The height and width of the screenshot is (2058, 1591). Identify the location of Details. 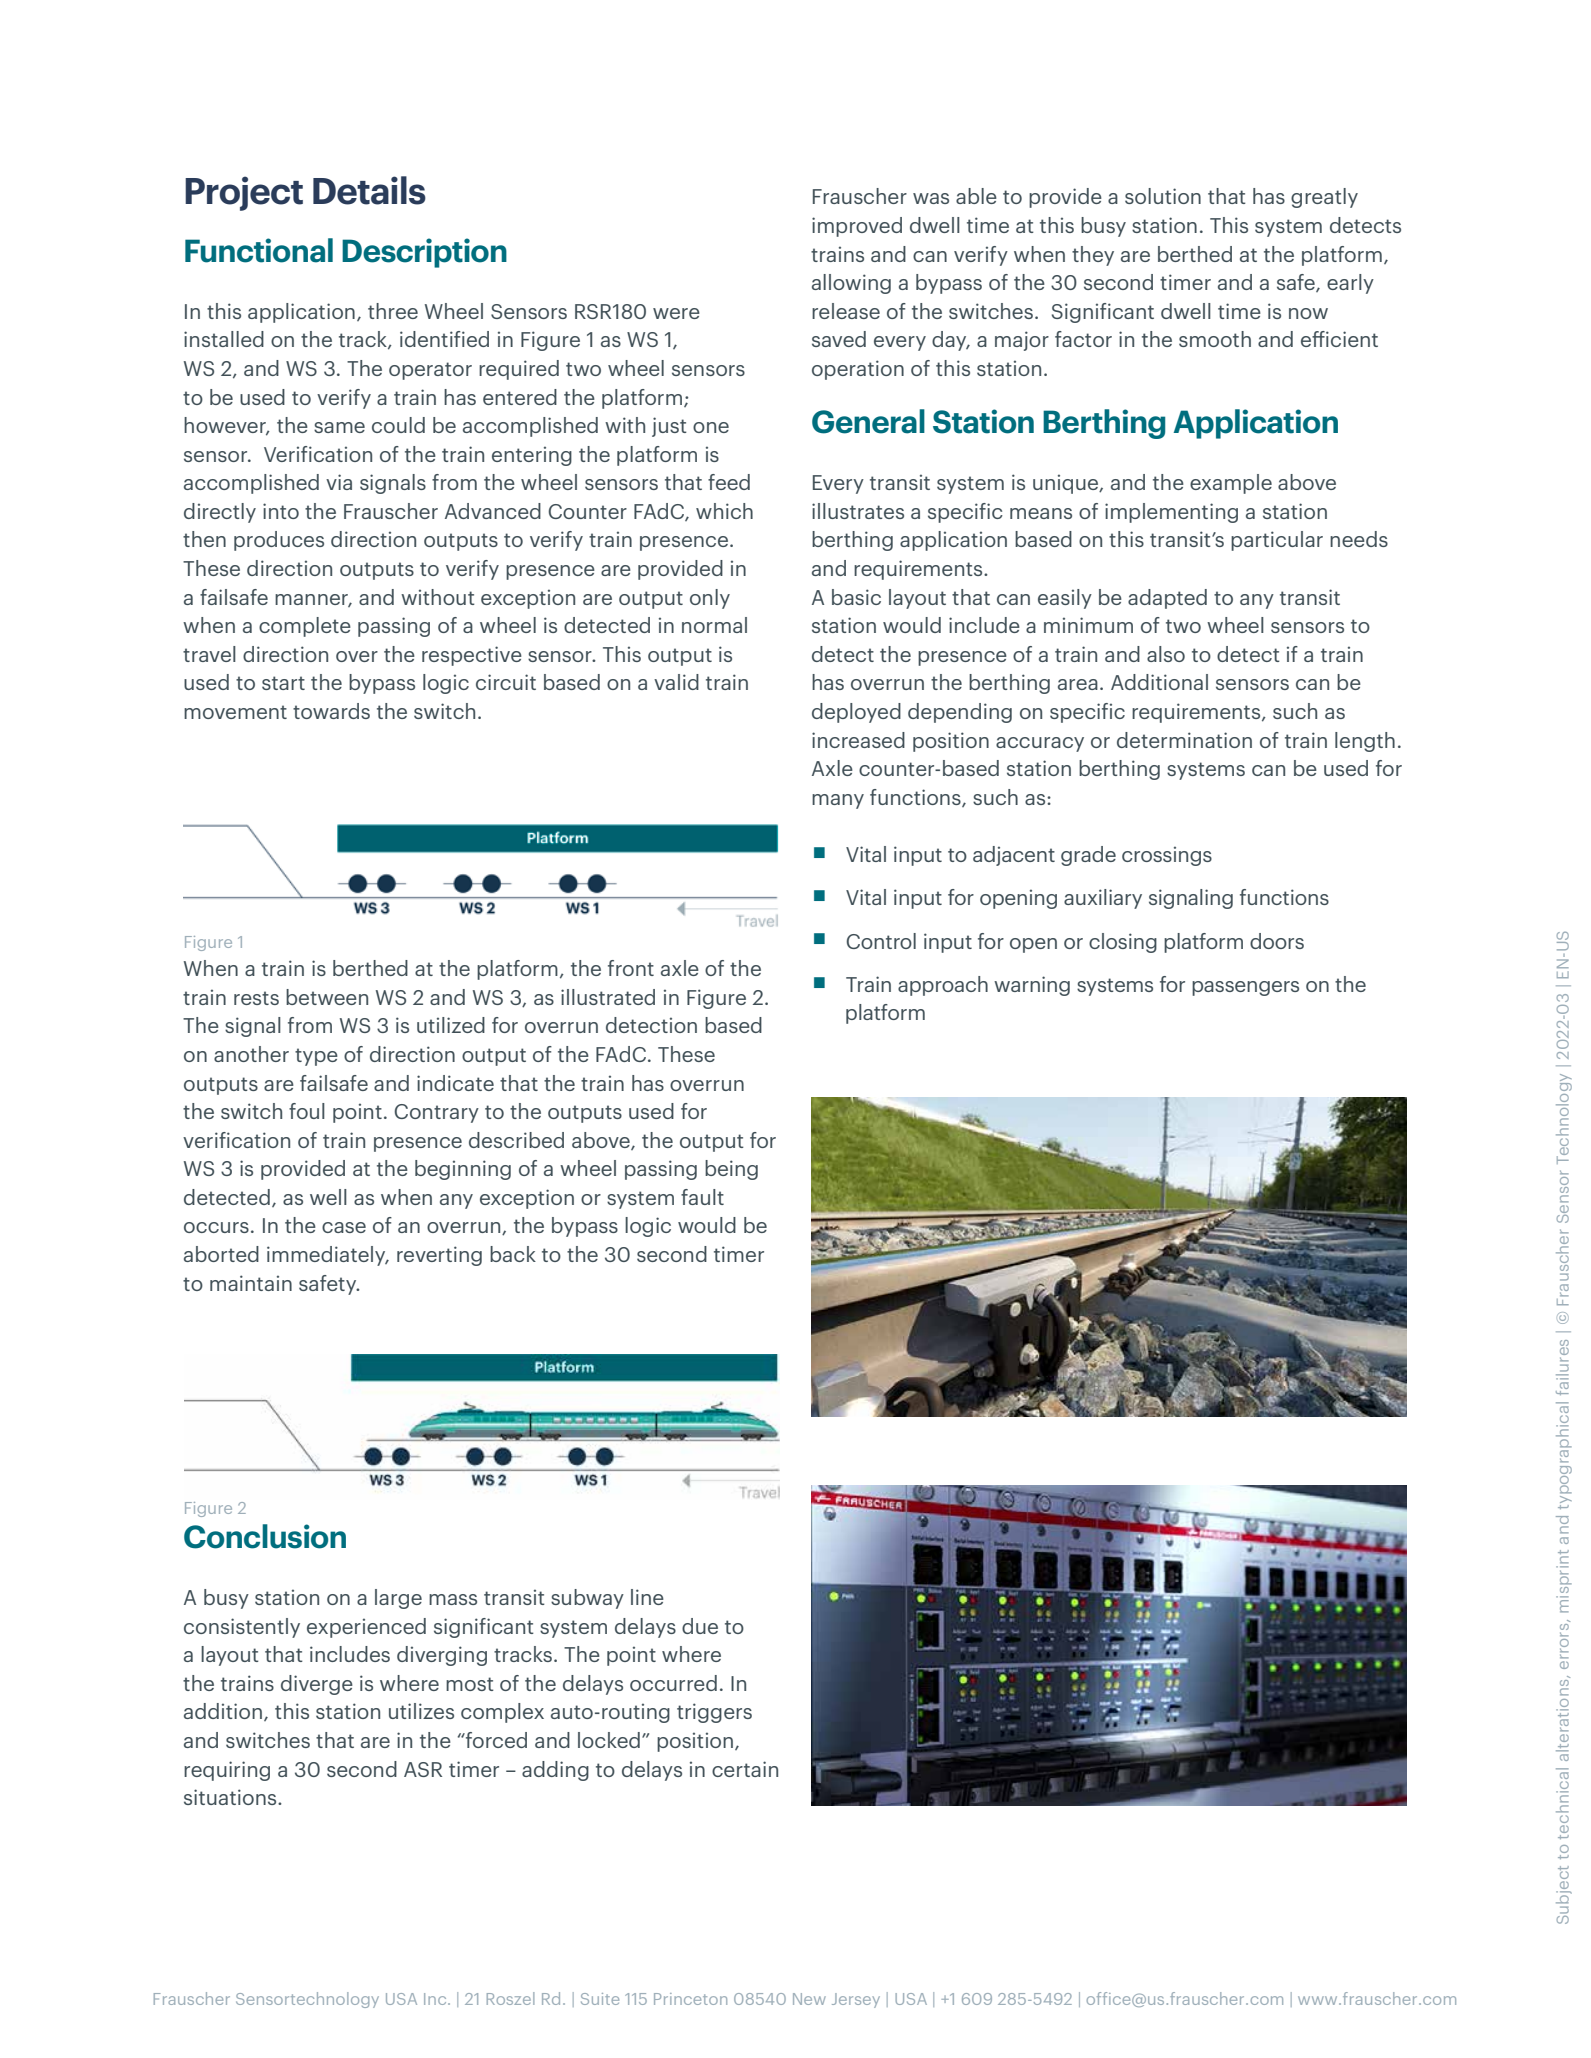
(369, 190).
